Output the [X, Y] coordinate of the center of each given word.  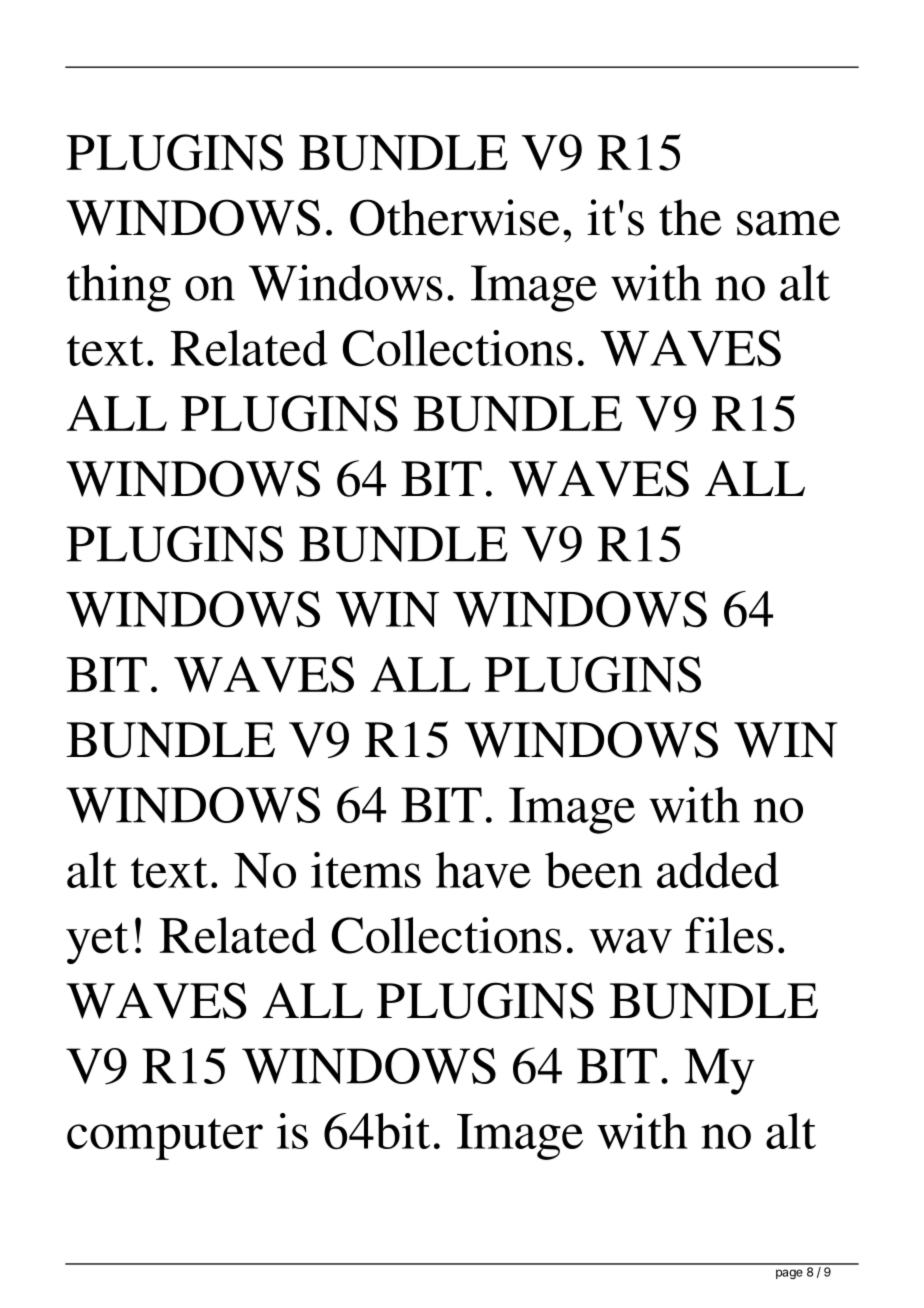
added [718, 870]
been [593, 870]
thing [119, 288]
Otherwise [455, 217]
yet [97, 943]
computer [165, 1139]
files [729, 935]
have [483, 870]
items [366, 870]
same [788, 223]
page [789, 1274]
